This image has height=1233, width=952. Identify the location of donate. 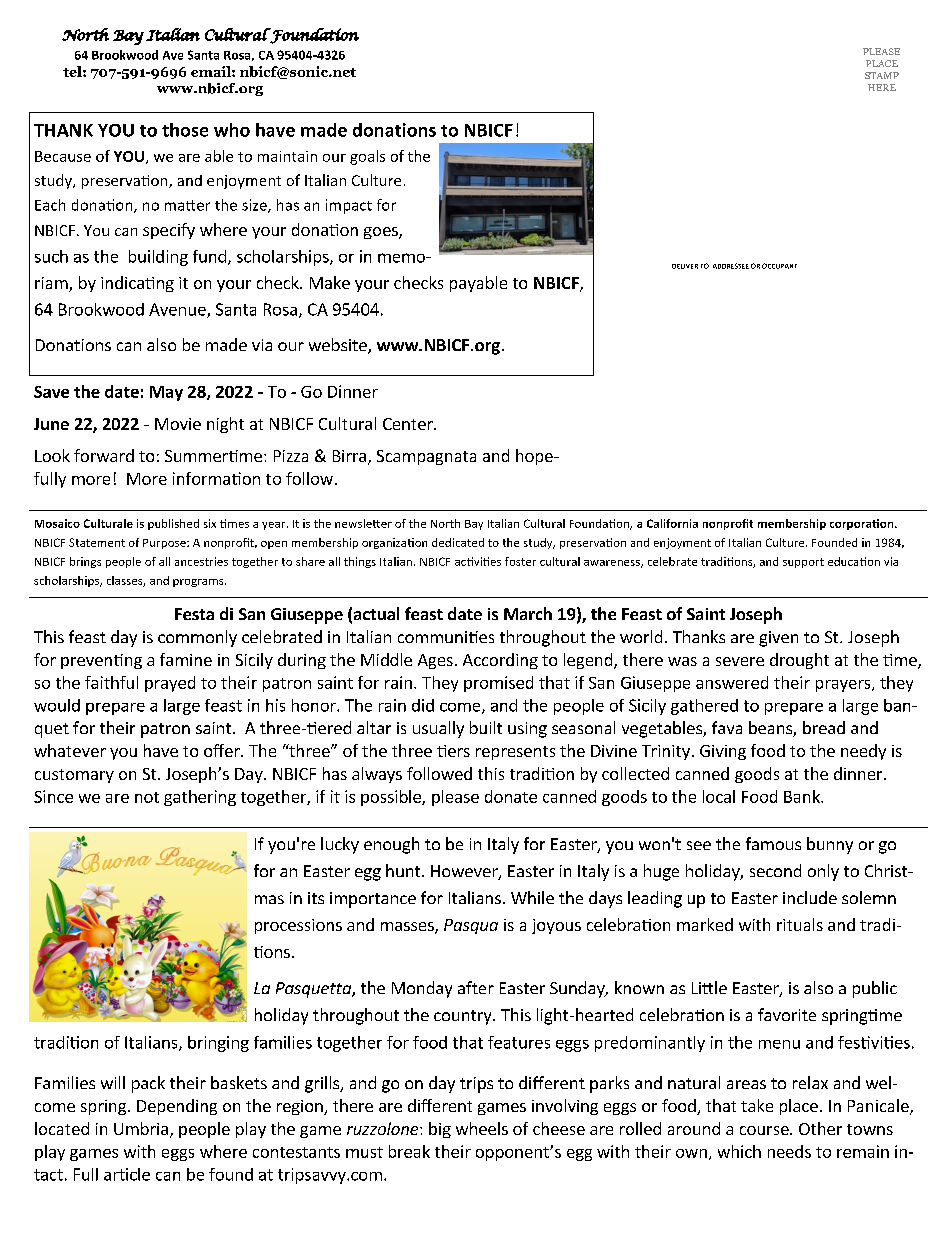
(511, 796).
